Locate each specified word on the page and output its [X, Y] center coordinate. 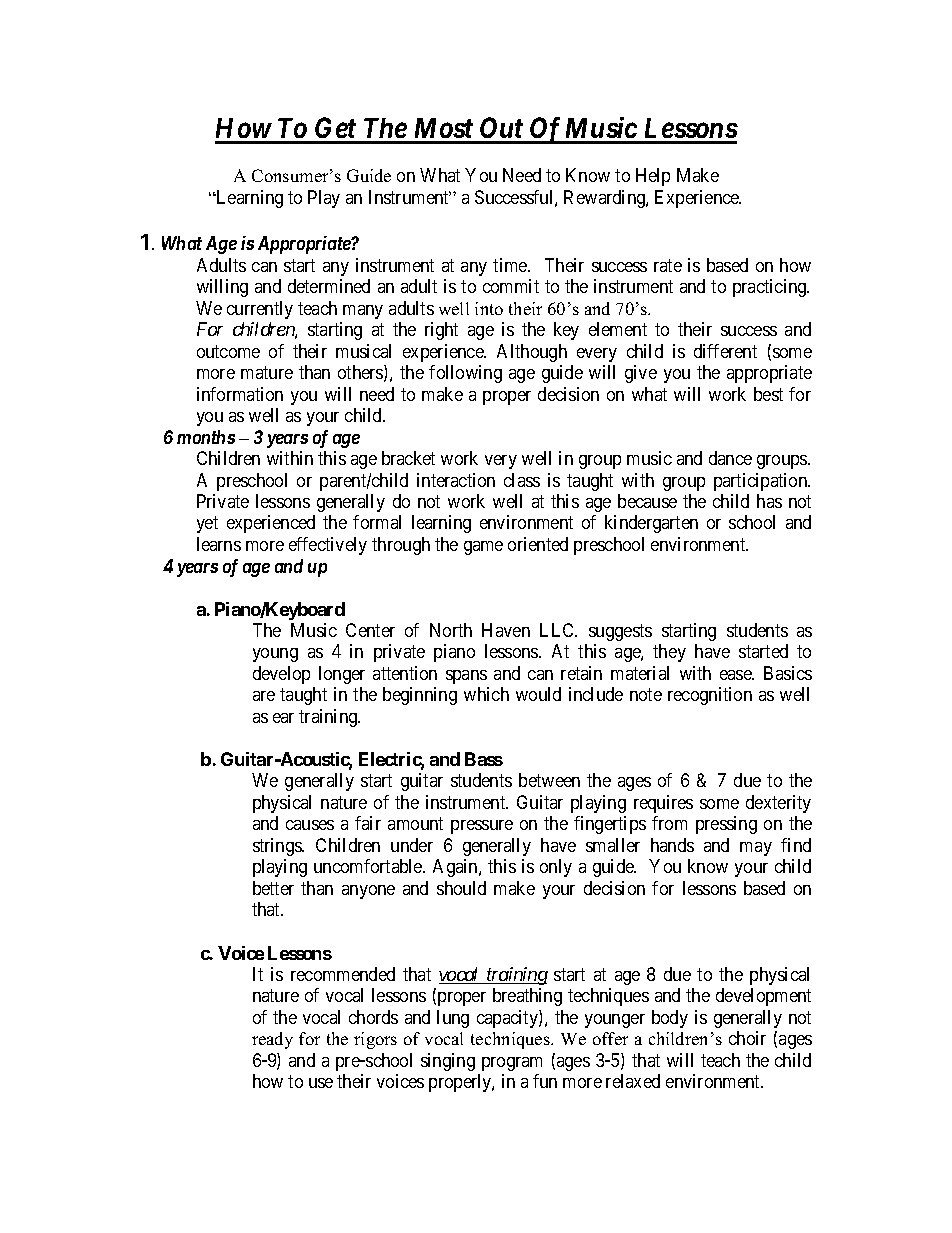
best [768, 394]
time [511, 265]
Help [653, 177]
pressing [726, 825]
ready [272, 1040]
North [451, 630]
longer [342, 675]
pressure [482, 827]
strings [278, 847]
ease [737, 675]
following [465, 374]
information [240, 394]
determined [329, 286]
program [512, 1064]
